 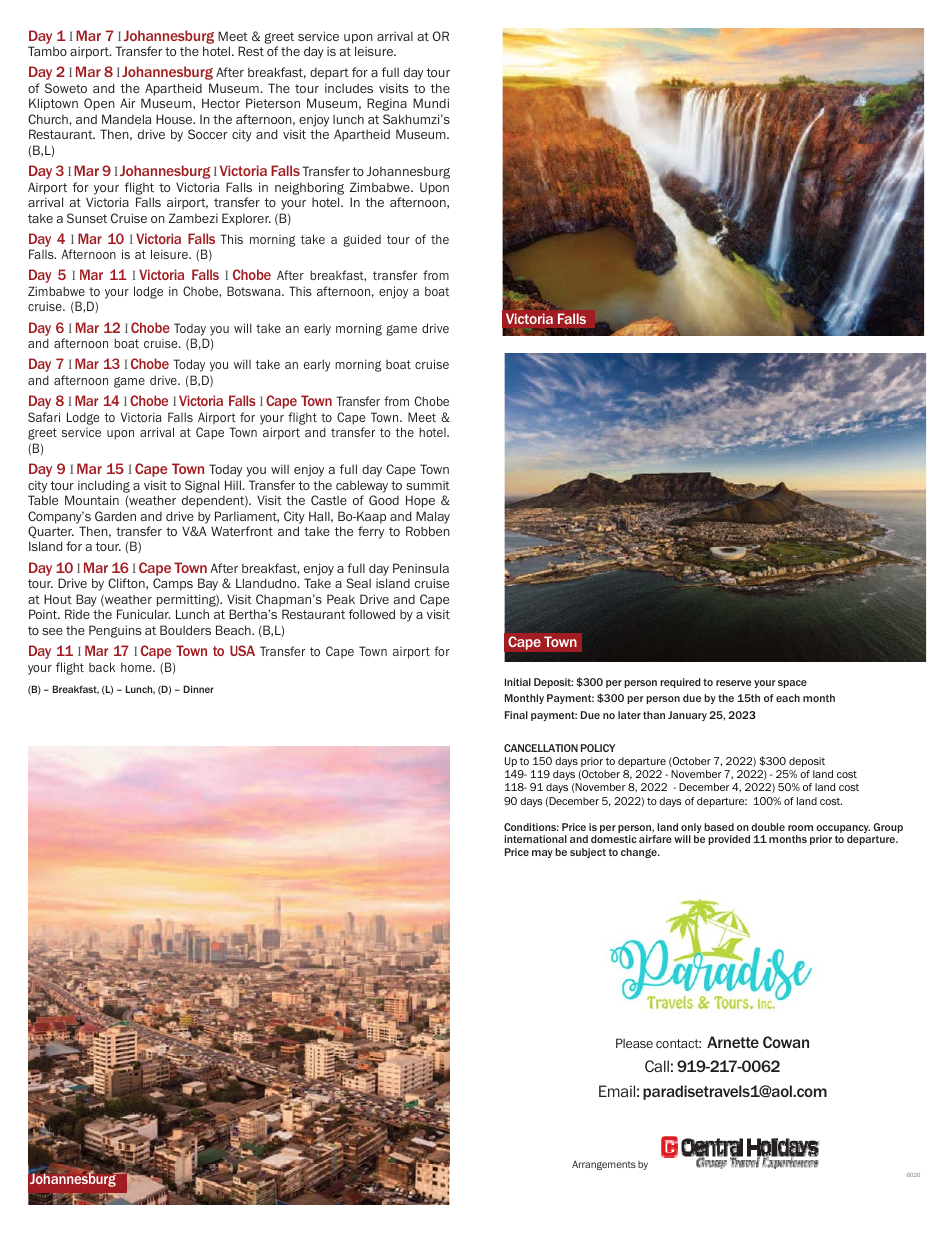 I want to click on space, so click(x=792, y=684).
